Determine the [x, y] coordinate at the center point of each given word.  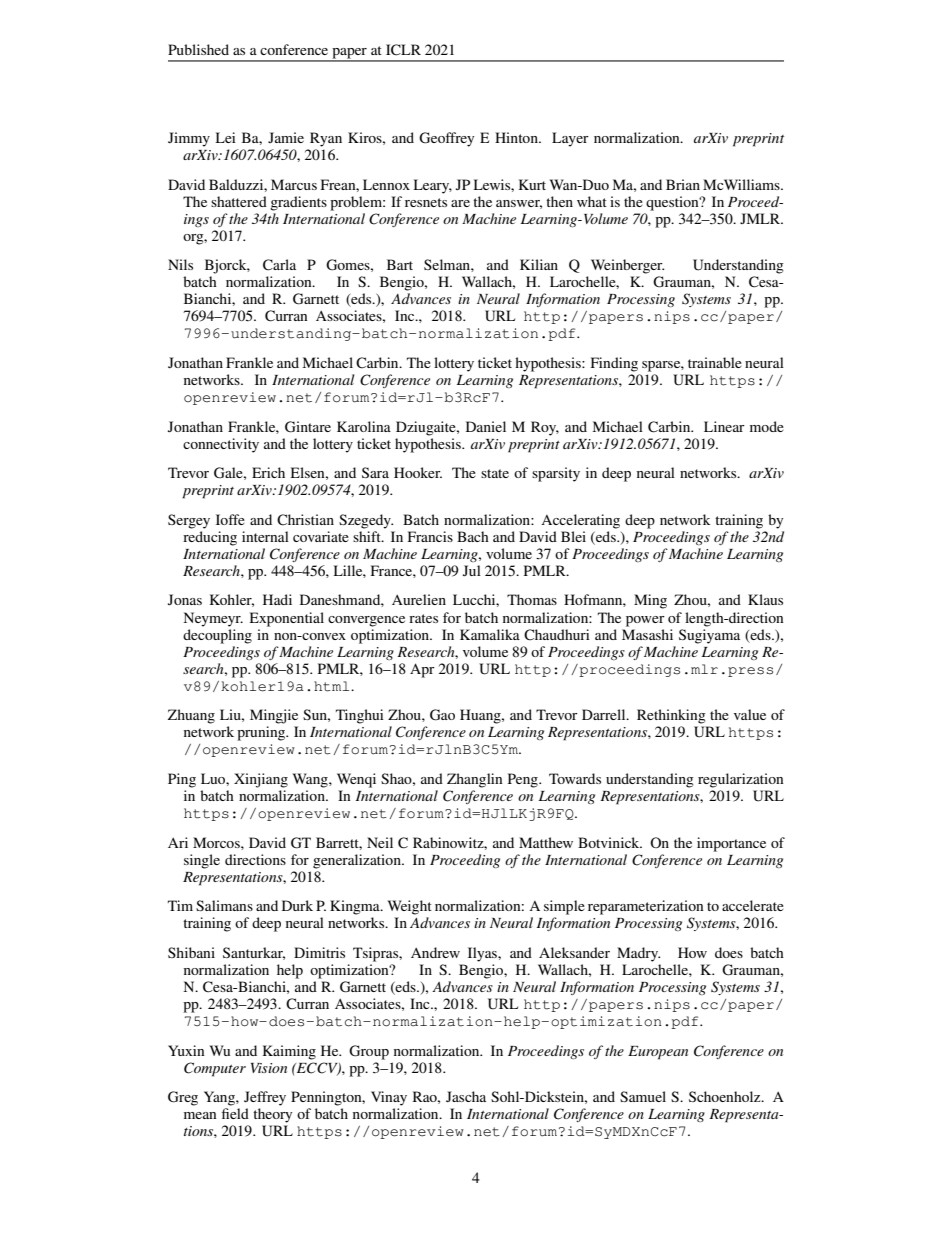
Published [198, 49]
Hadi [277, 599]
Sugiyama [709, 636]
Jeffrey [265, 1098]
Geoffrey [446, 139]
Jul [472, 570]
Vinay [389, 1098]
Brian [683, 184]
